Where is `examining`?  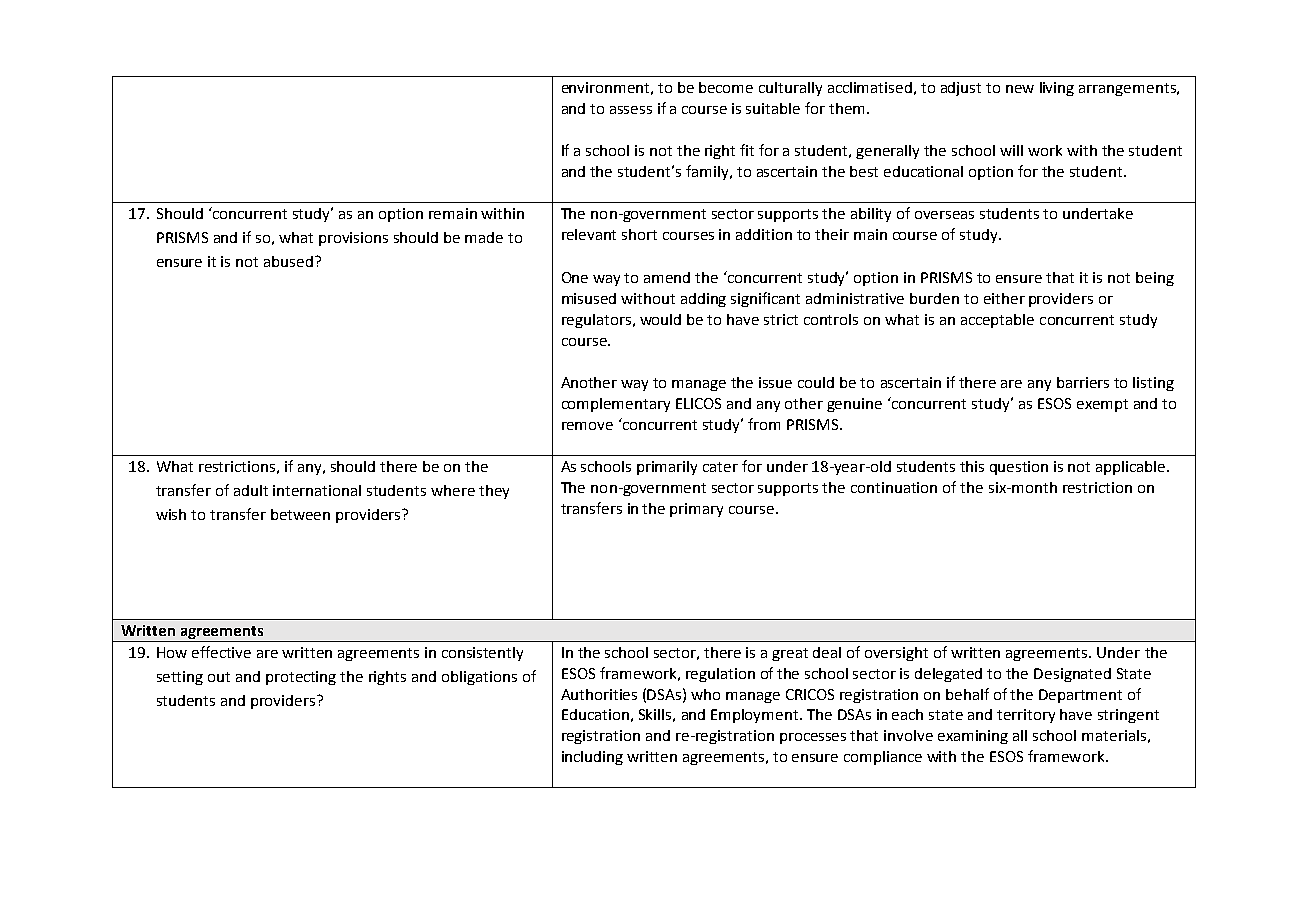 examining is located at coordinates (973, 737).
